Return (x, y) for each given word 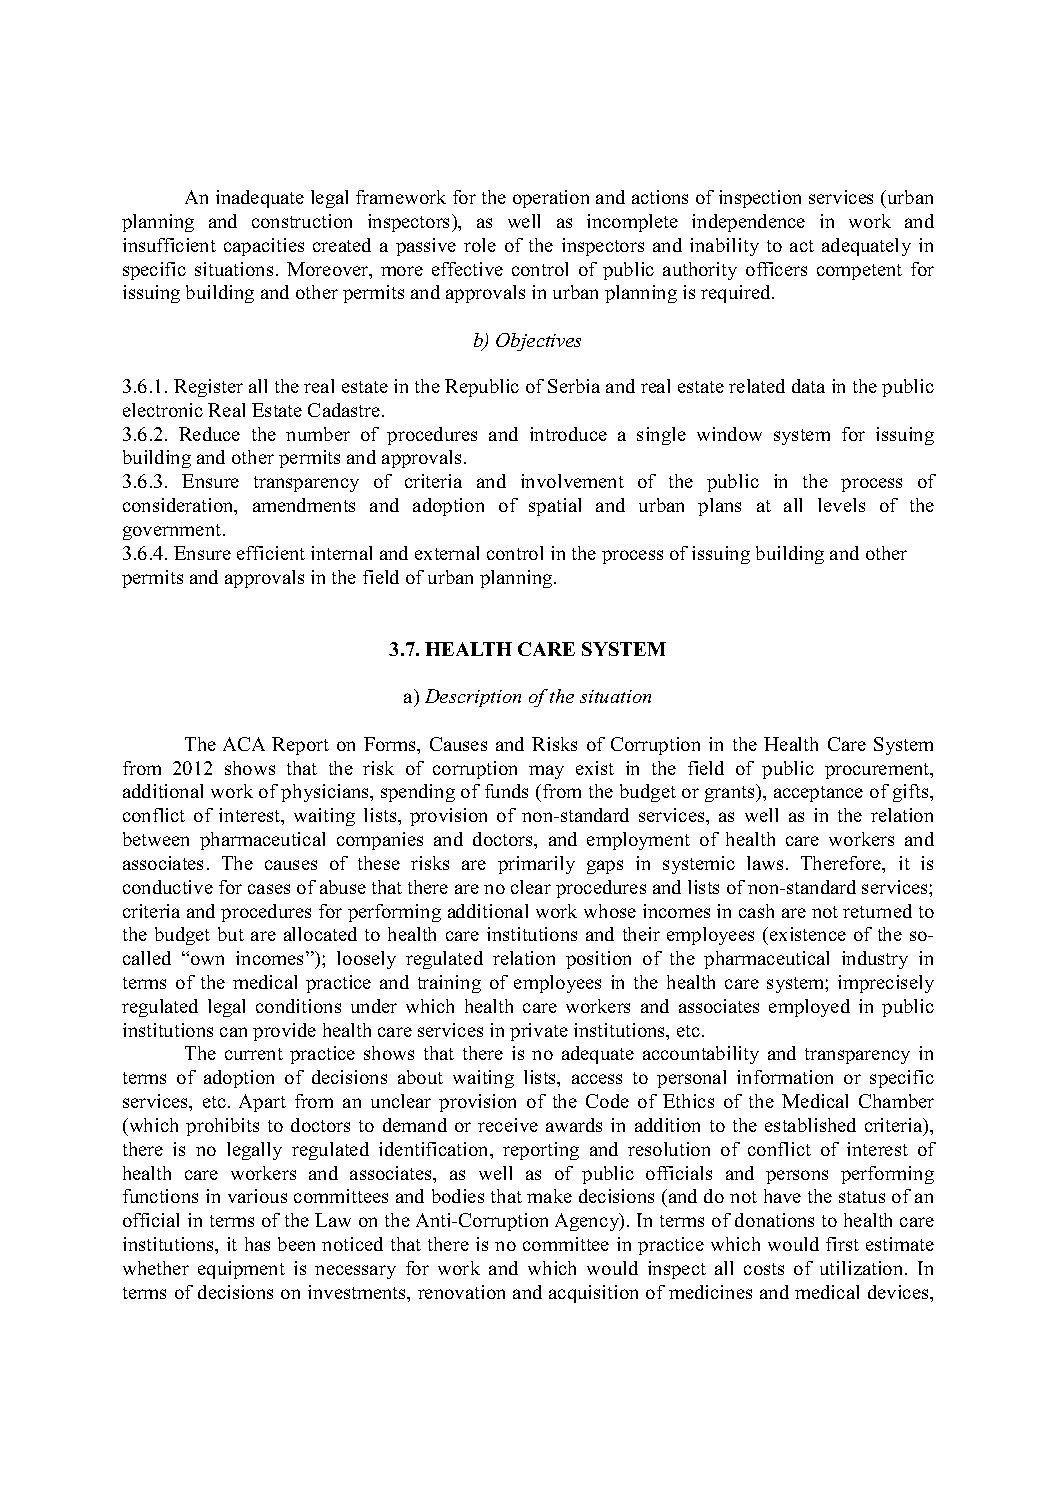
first (842, 1244)
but (231, 934)
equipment (241, 1270)
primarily (536, 865)
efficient (271, 553)
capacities (264, 247)
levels (841, 505)
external (447, 553)
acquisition (593, 1294)
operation (551, 199)
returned (877, 911)
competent (859, 272)
